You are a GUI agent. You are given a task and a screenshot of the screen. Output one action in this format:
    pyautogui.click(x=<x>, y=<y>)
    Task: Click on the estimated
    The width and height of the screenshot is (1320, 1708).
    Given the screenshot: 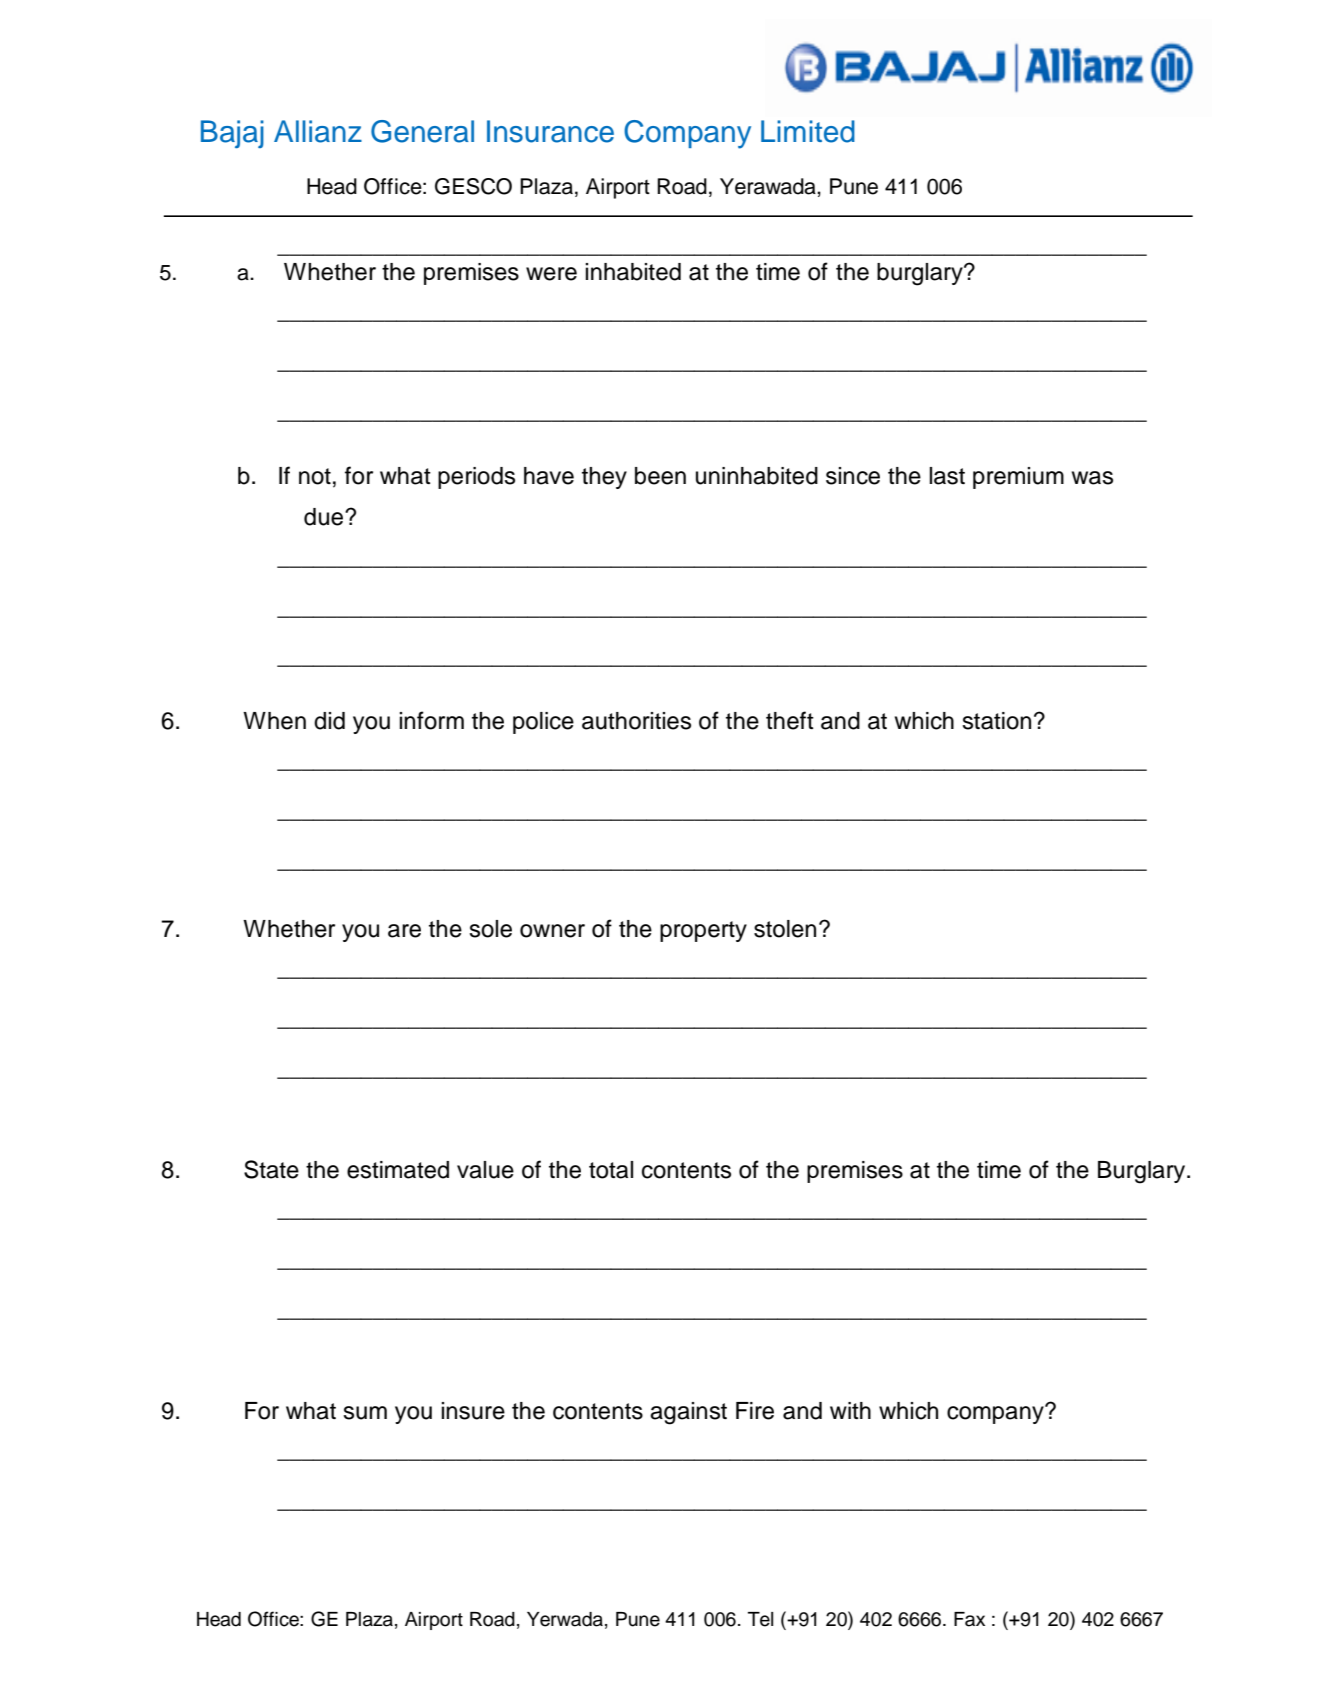 What is the action you would take?
    pyautogui.click(x=398, y=1170)
